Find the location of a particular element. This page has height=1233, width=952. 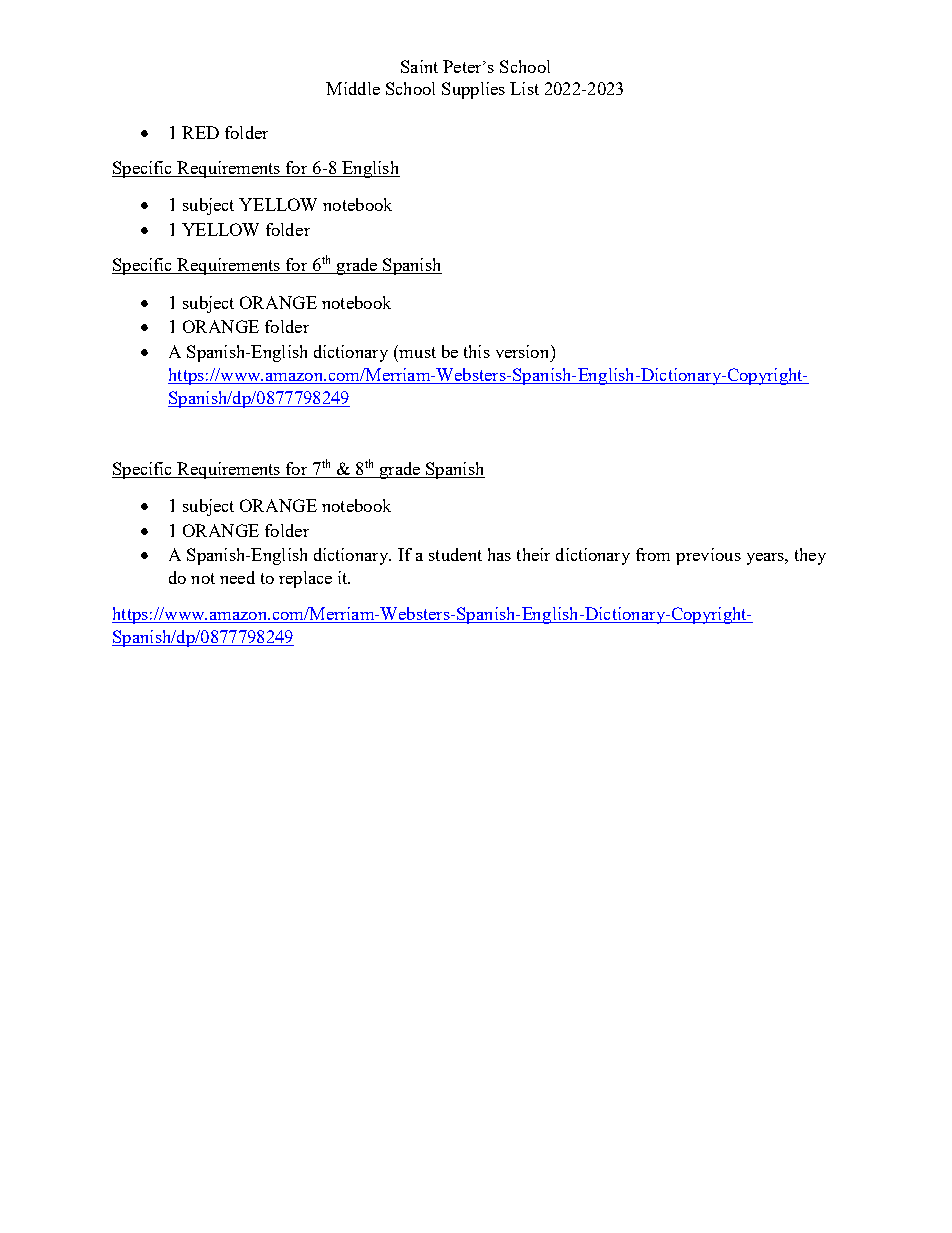

from is located at coordinates (653, 554).
